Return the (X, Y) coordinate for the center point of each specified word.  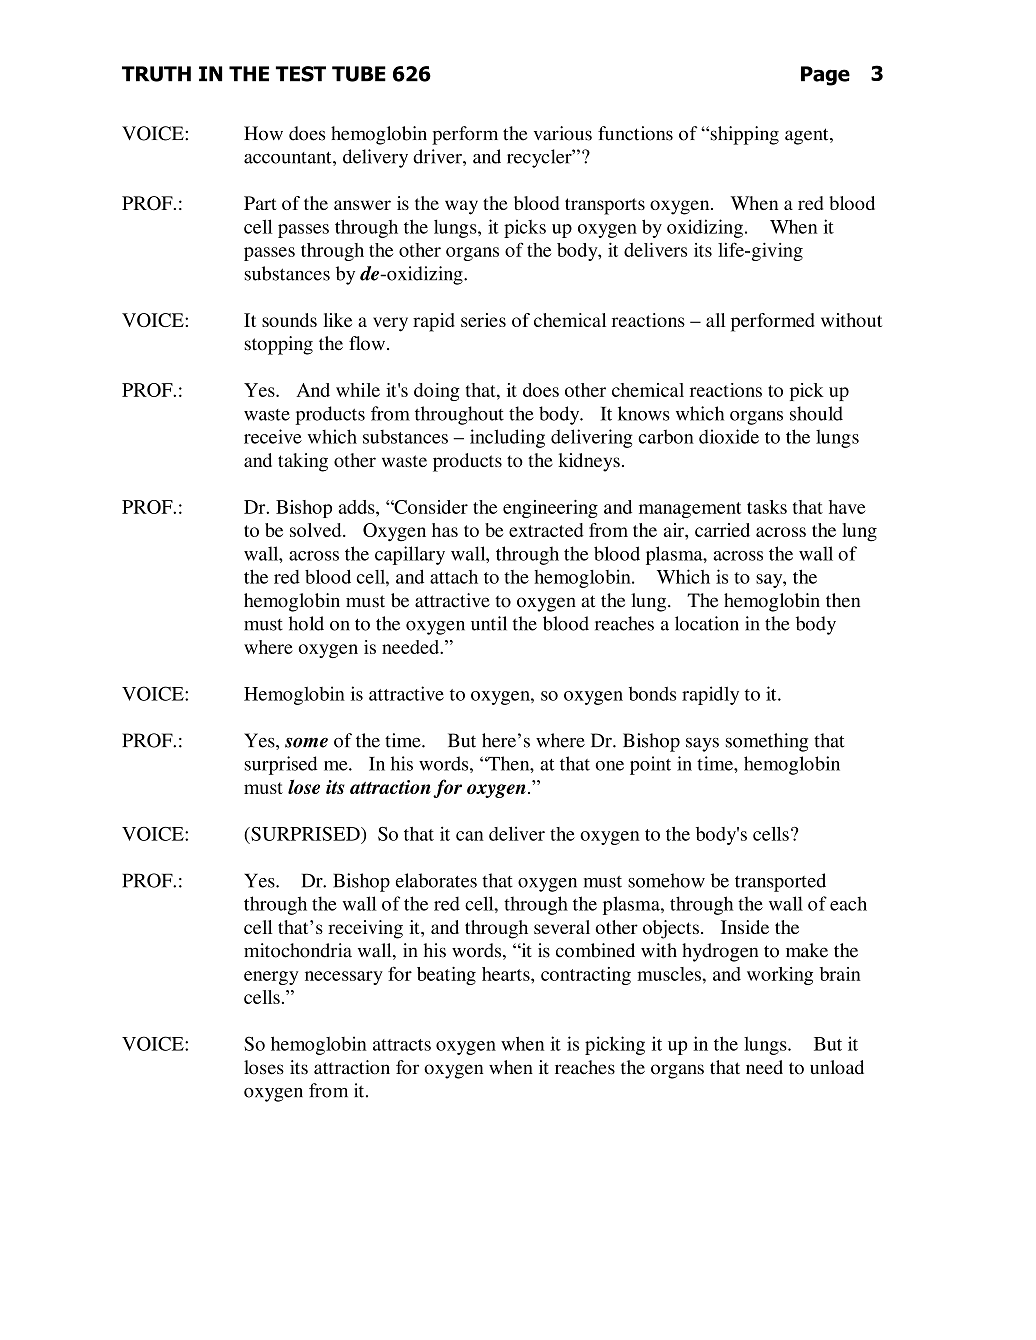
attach (454, 577)
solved (317, 530)
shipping (743, 135)
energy (271, 978)
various (563, 133)
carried (722, 530)
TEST (301, 74)
